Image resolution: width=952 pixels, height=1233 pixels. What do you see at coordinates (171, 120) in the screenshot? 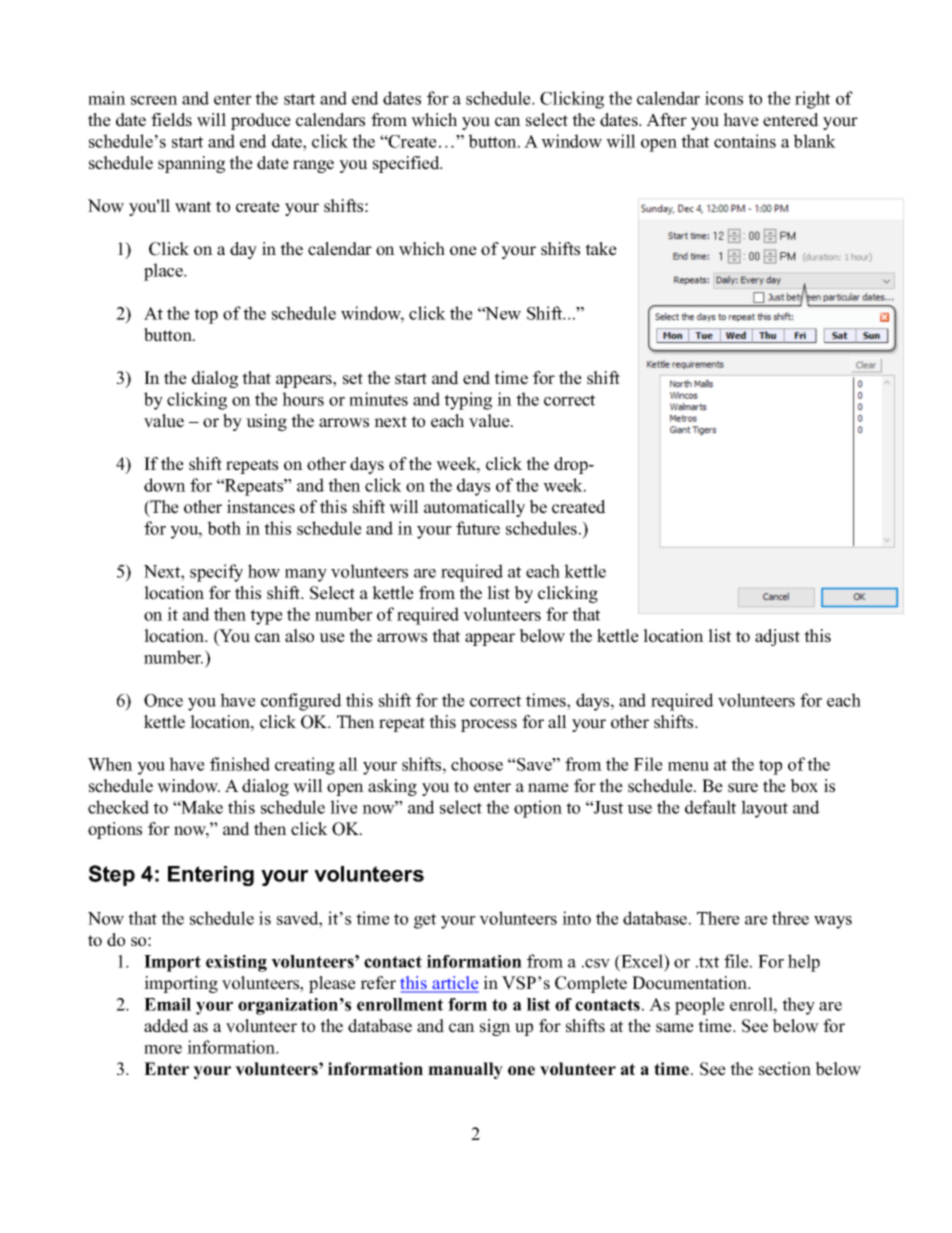
I see `fields` at bounding box center [171, 120].
